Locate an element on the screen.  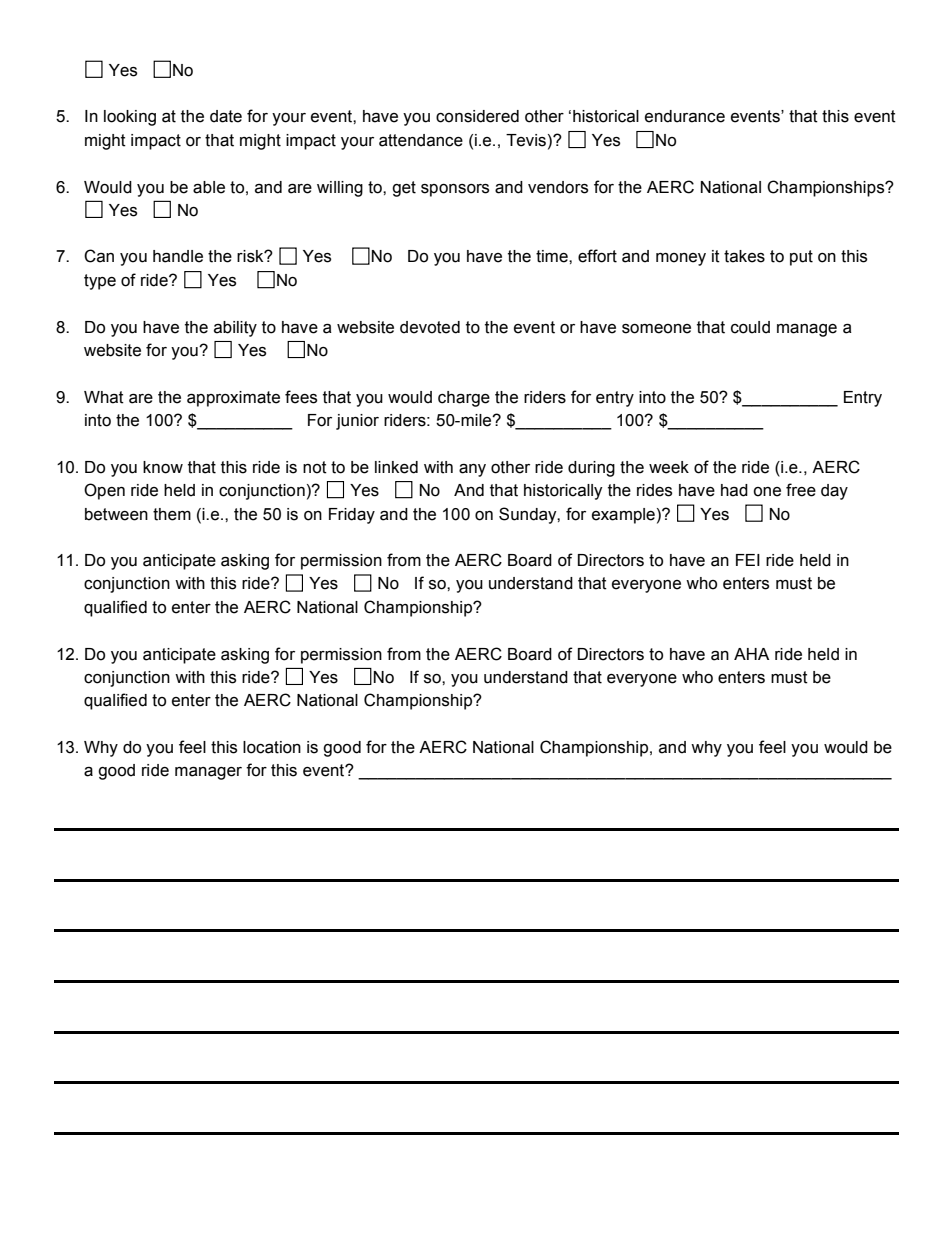
attendance is located at coordinates (421, 140).
